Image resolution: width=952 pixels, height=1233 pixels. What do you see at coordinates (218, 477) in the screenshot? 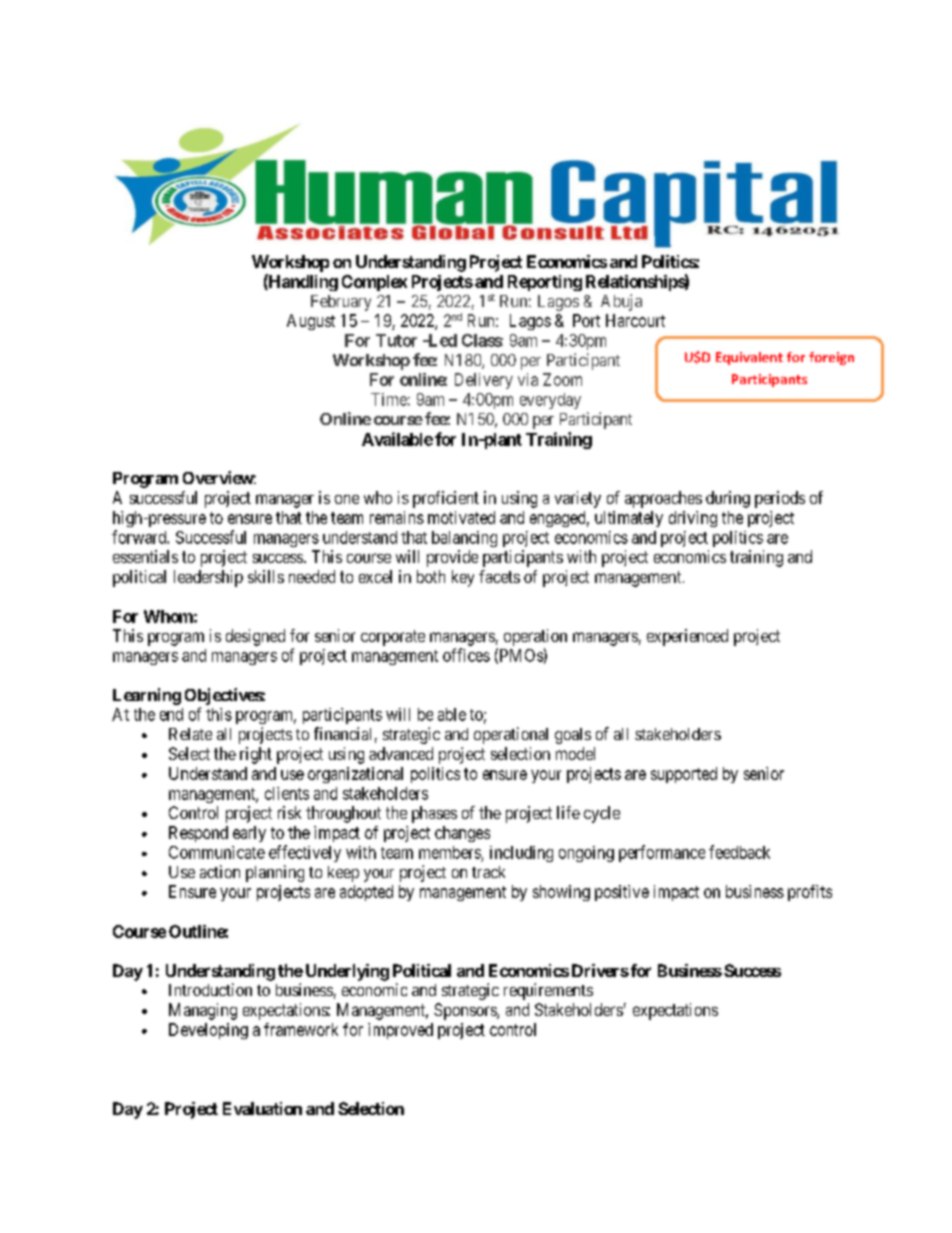
I see `Overview` at bounding box center [218, 477].
